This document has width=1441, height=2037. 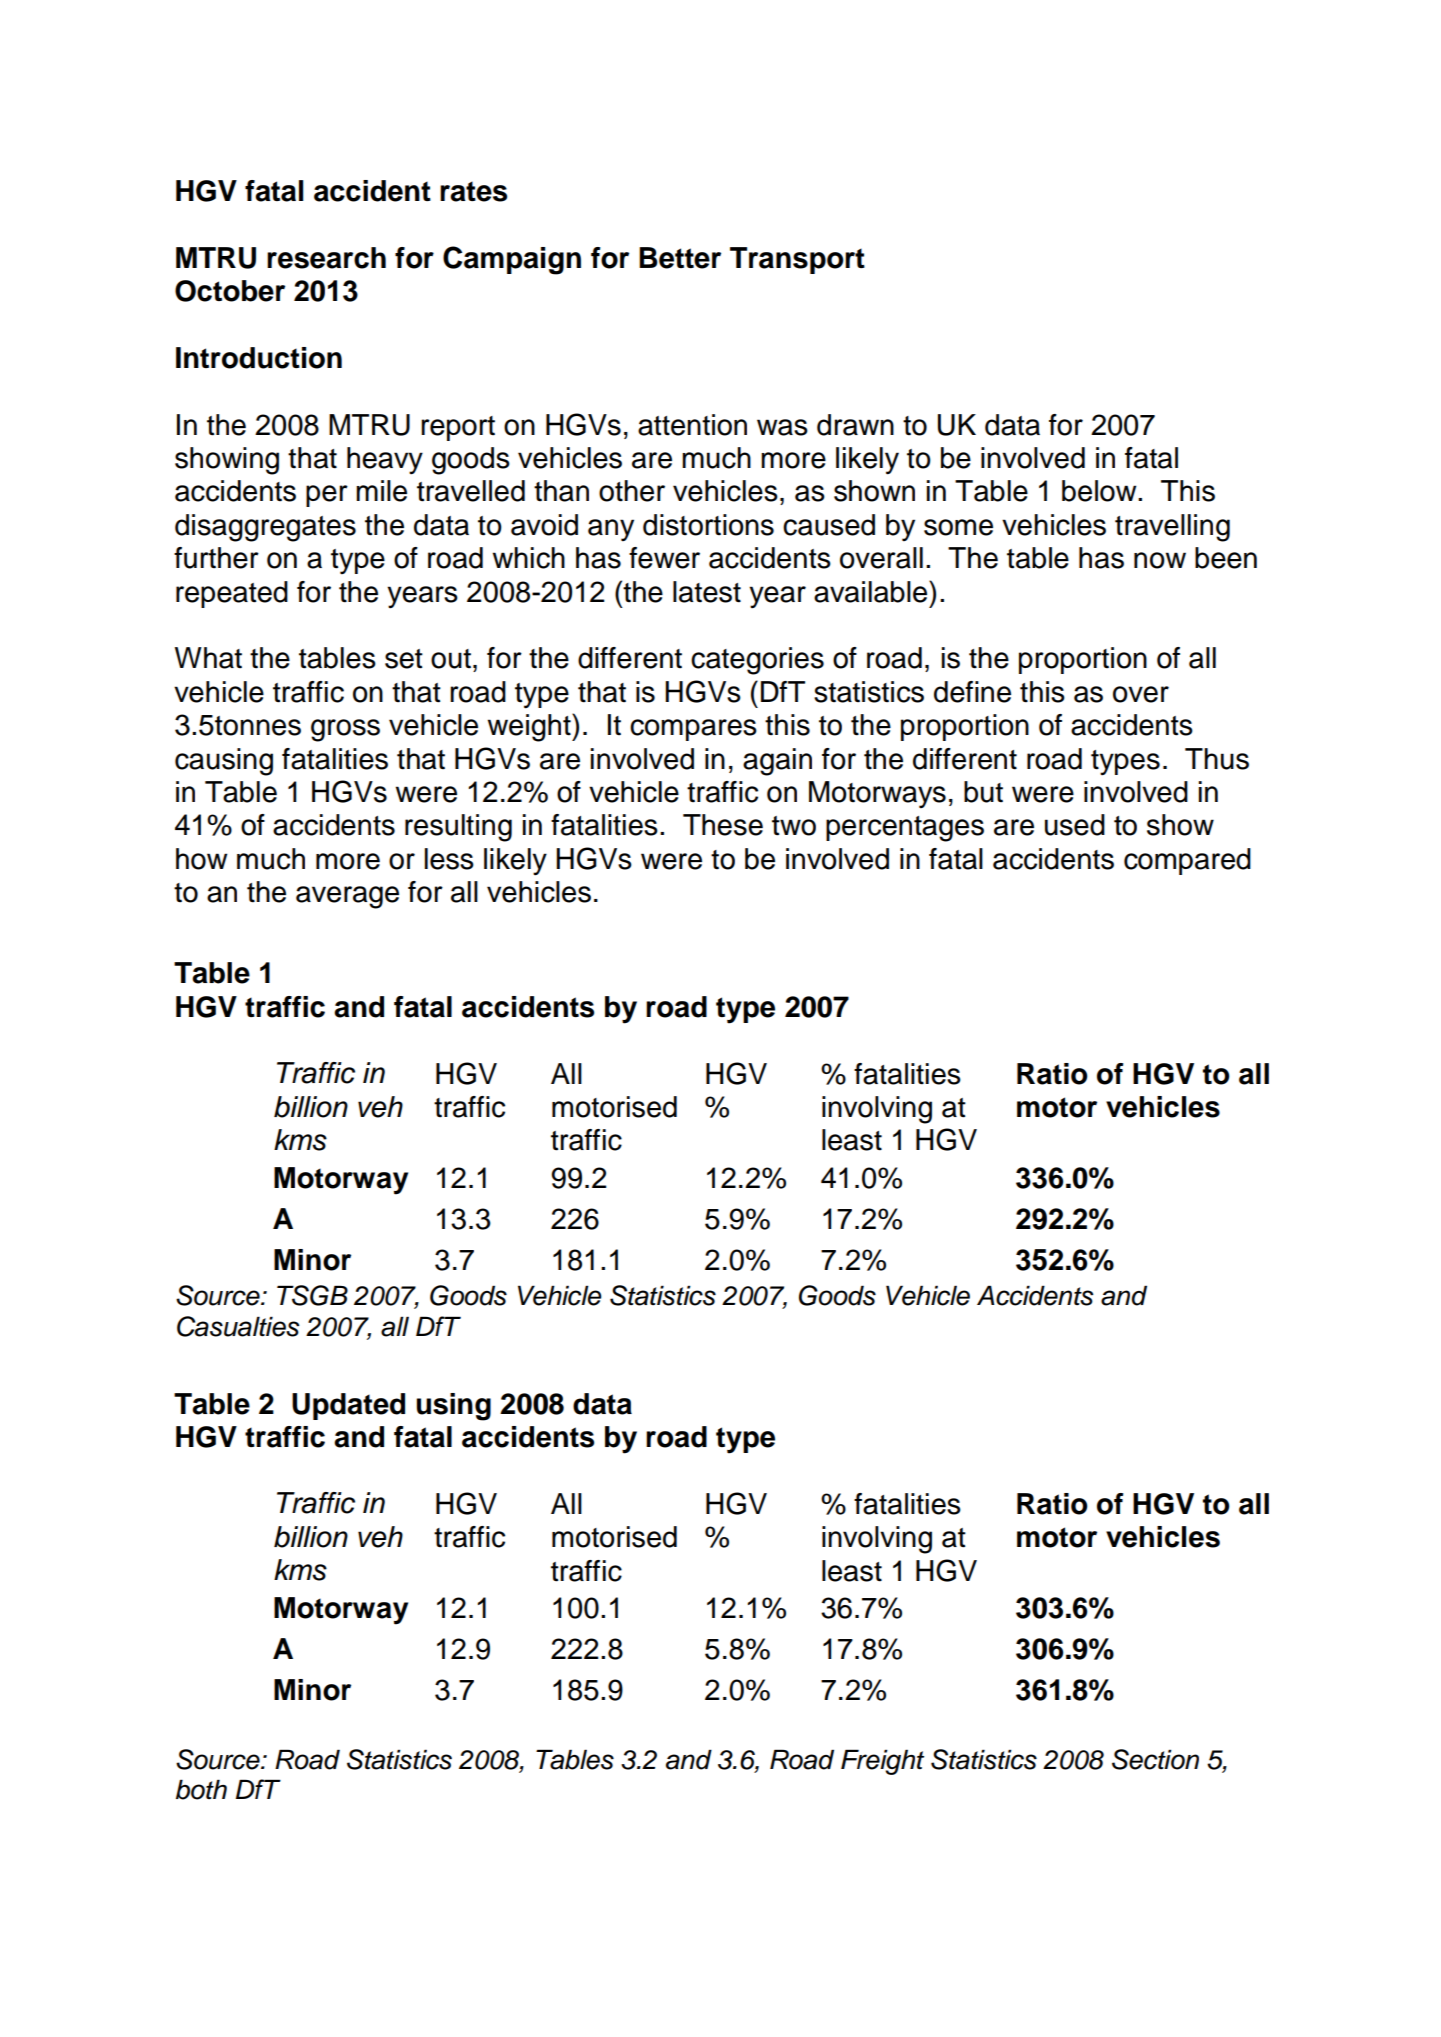 What do you see at coordinates (347, 897) in the document?
I see `average` at bounding box center [347, 897].
